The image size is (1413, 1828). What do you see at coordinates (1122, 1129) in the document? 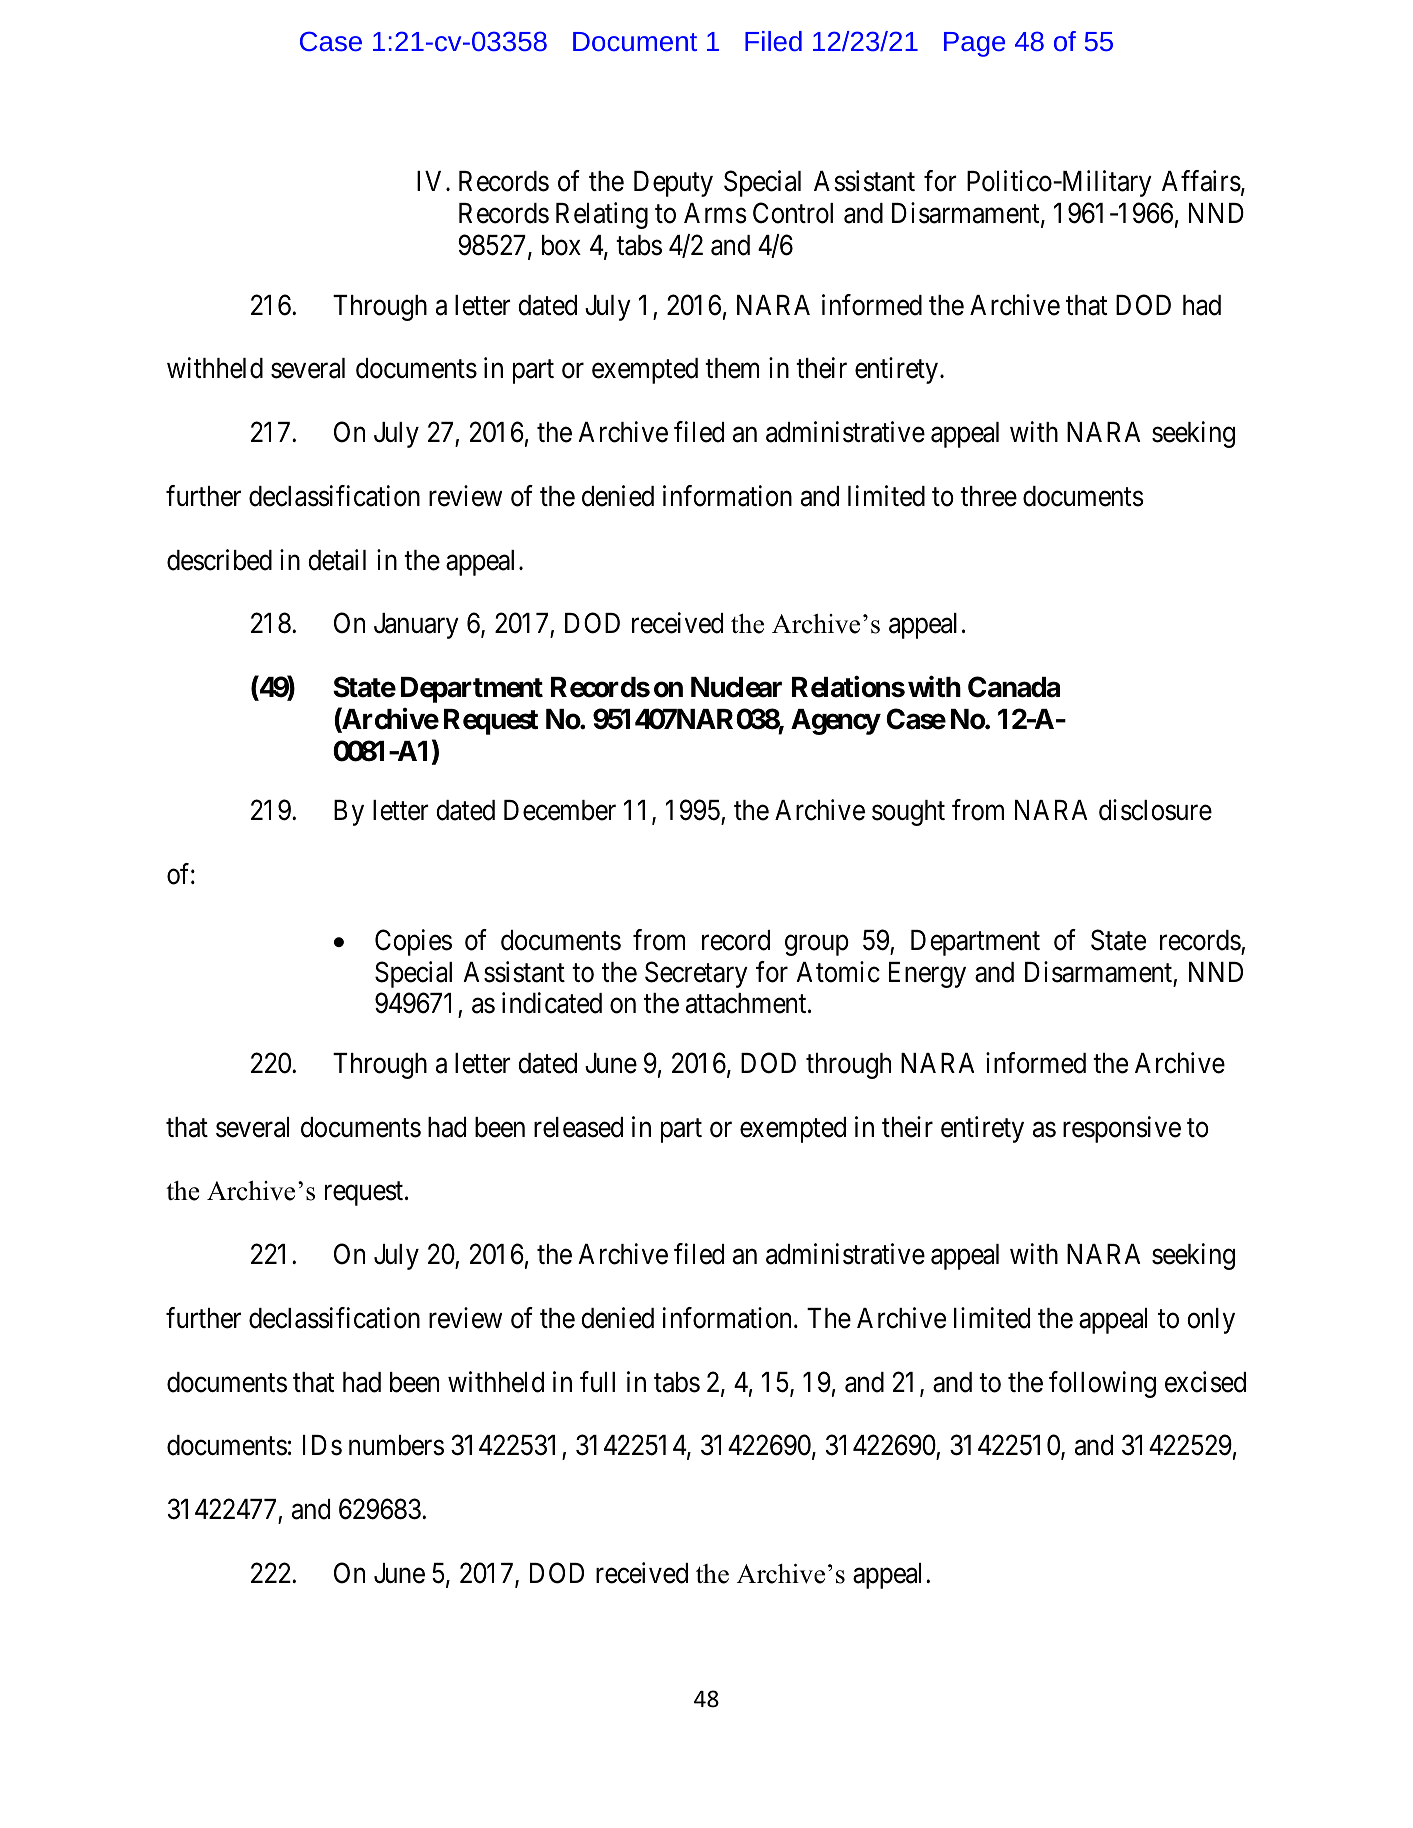
I see `responsive` at bounding box center [1122, 1129].
